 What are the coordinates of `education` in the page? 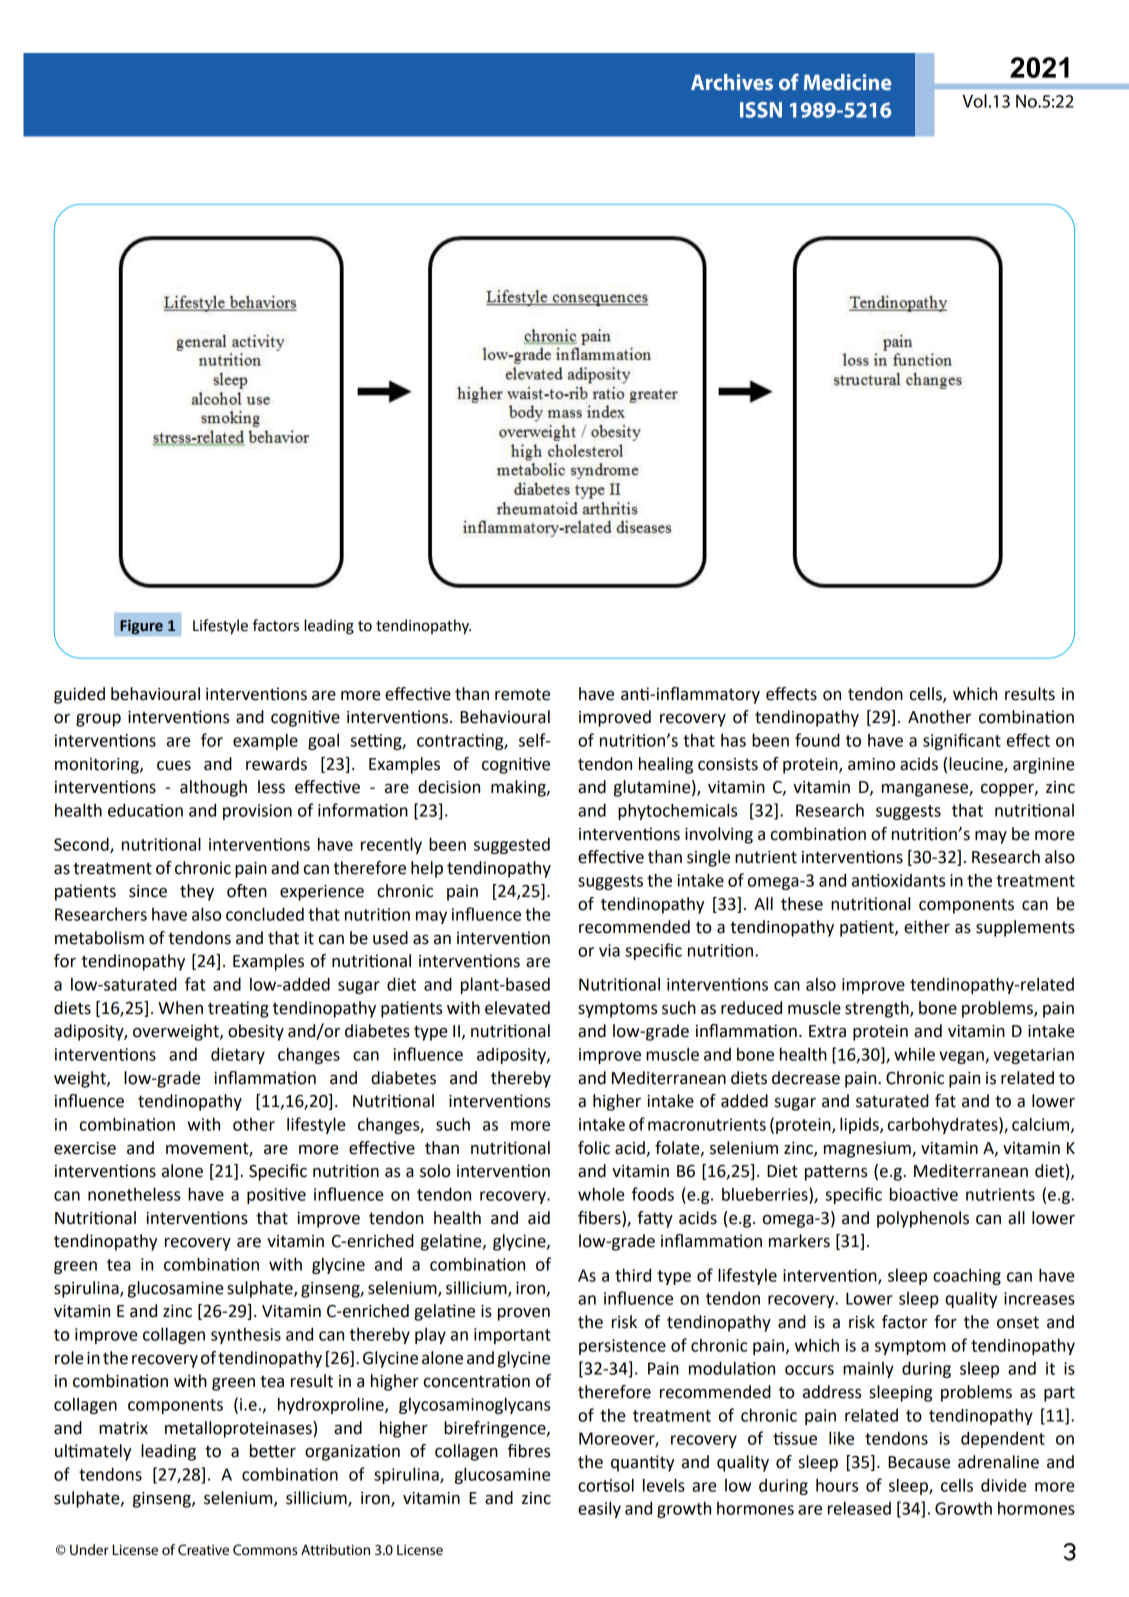 It's located at (145, 810).
